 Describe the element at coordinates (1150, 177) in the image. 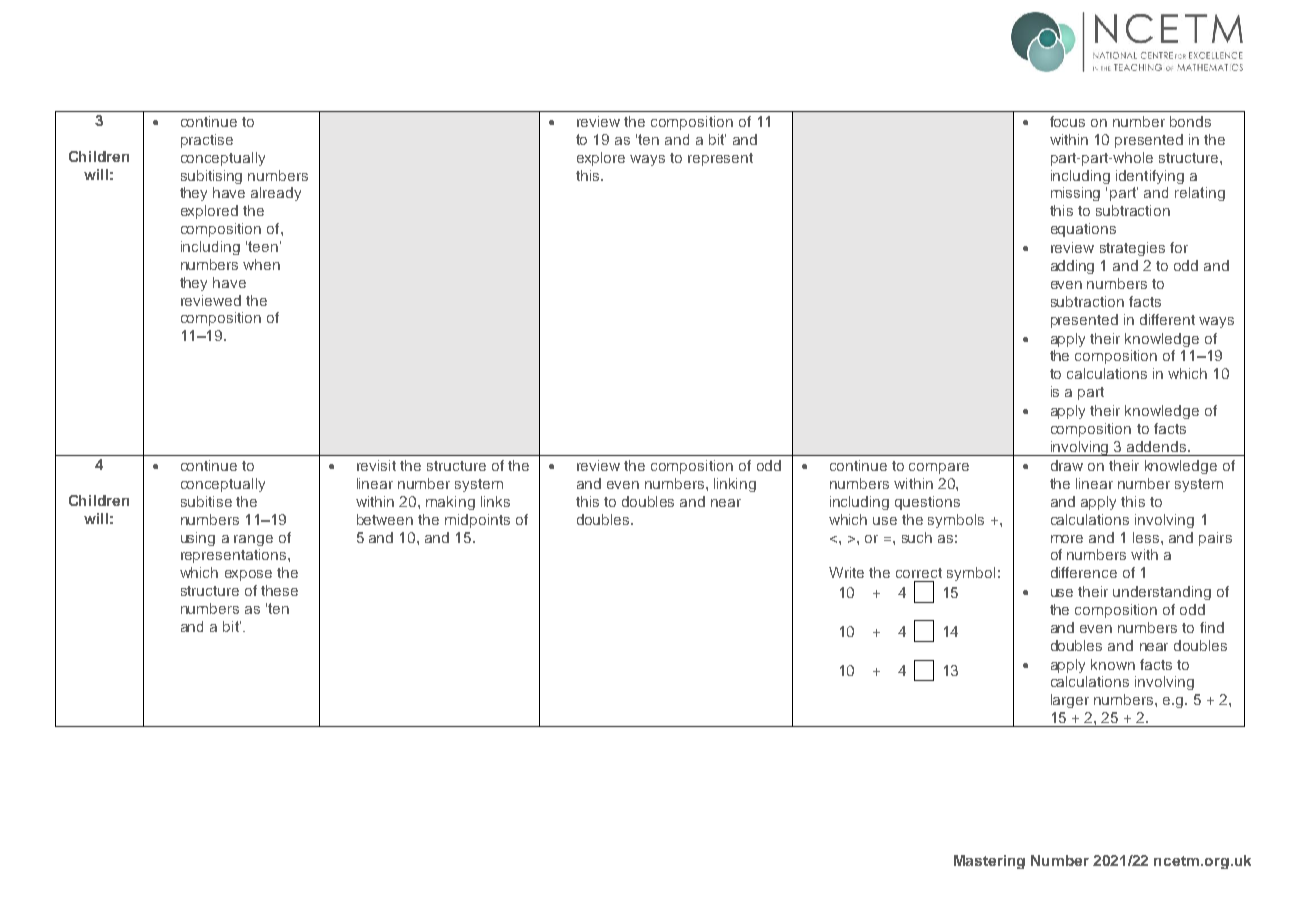

I see `identifying` at that location.
